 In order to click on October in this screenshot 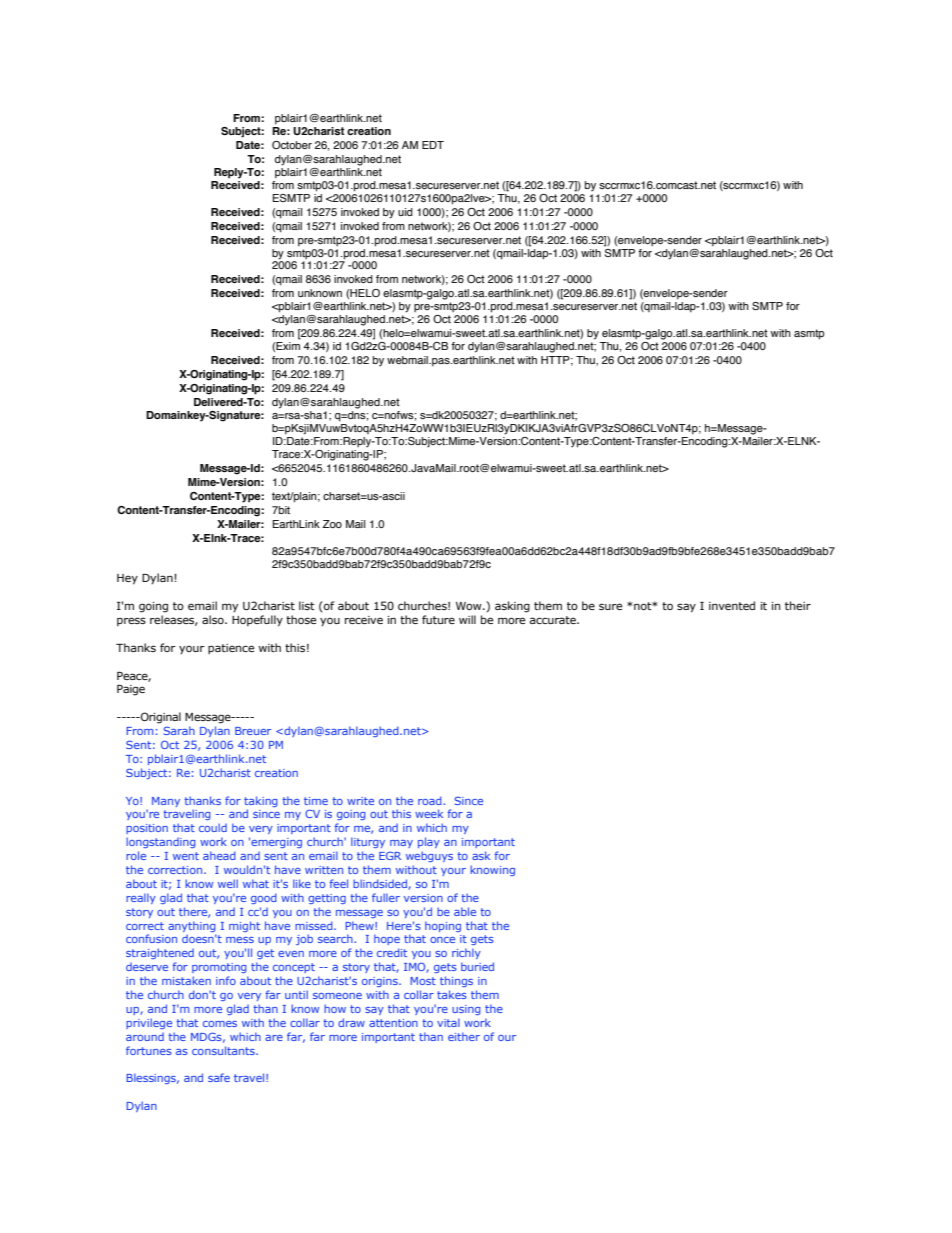, I will do `click(292, 145)`.
